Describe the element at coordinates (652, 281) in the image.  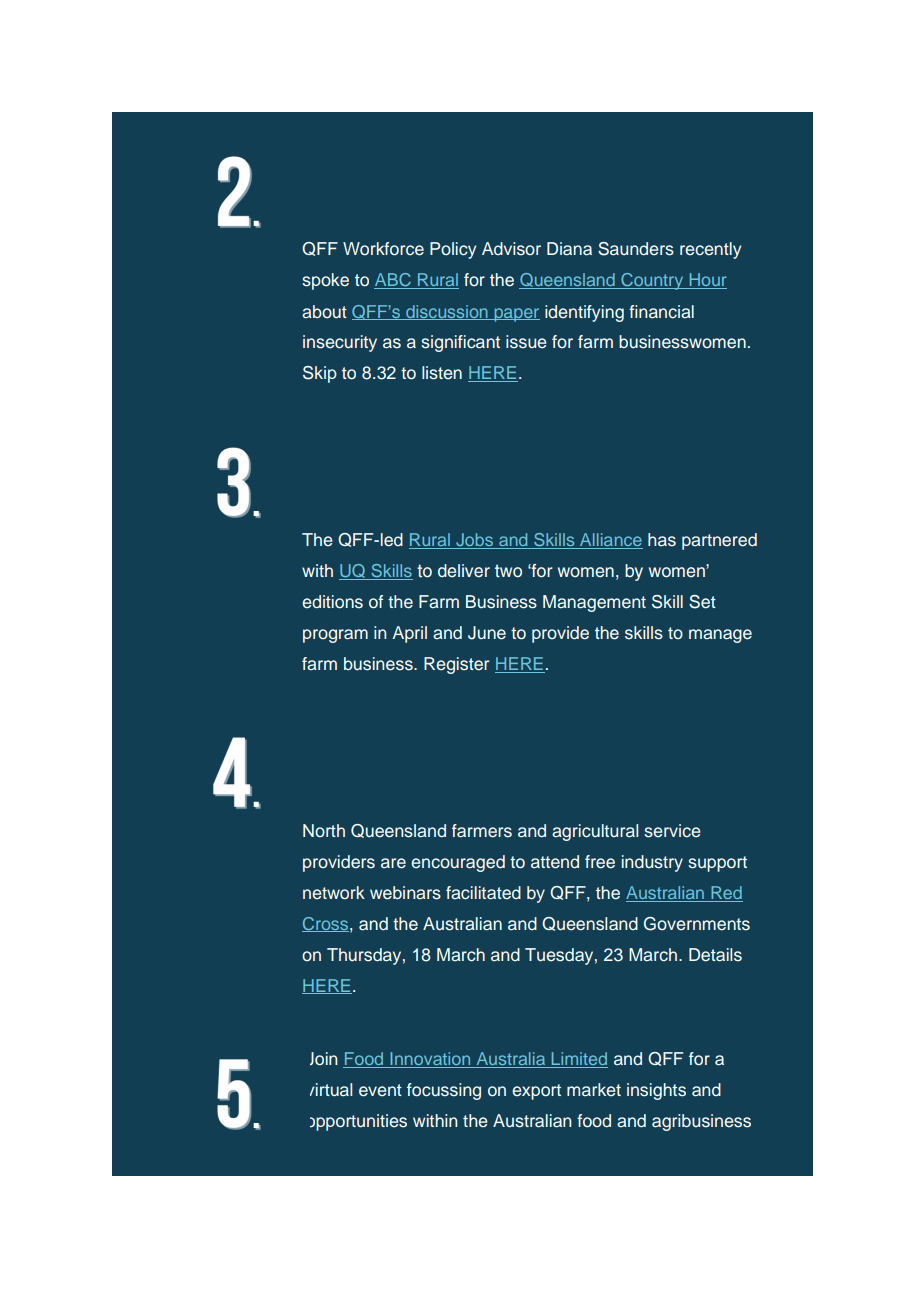
I see `Country` at that location.
